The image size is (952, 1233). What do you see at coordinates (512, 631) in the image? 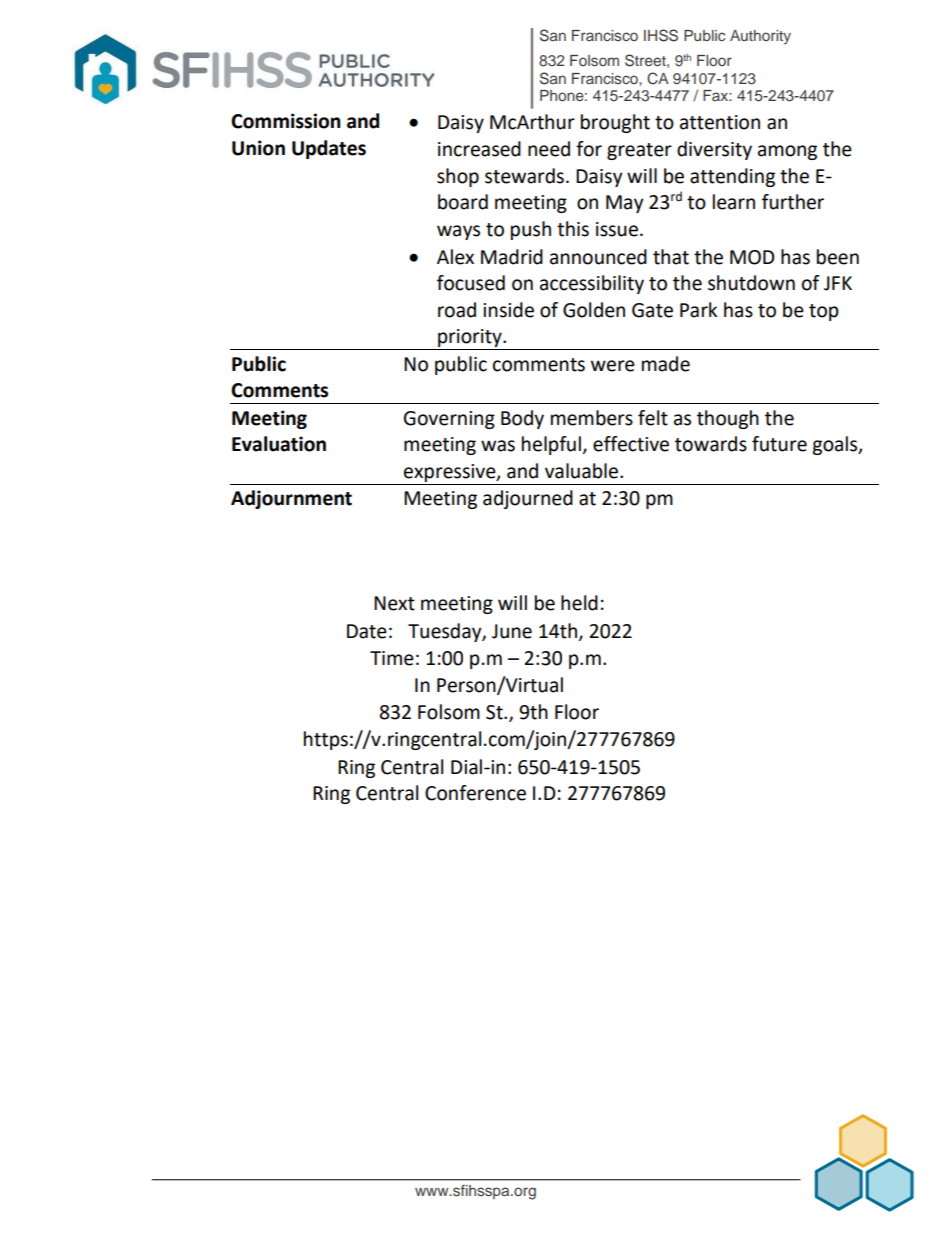
I see `June` at bounding box center [512, 631].
